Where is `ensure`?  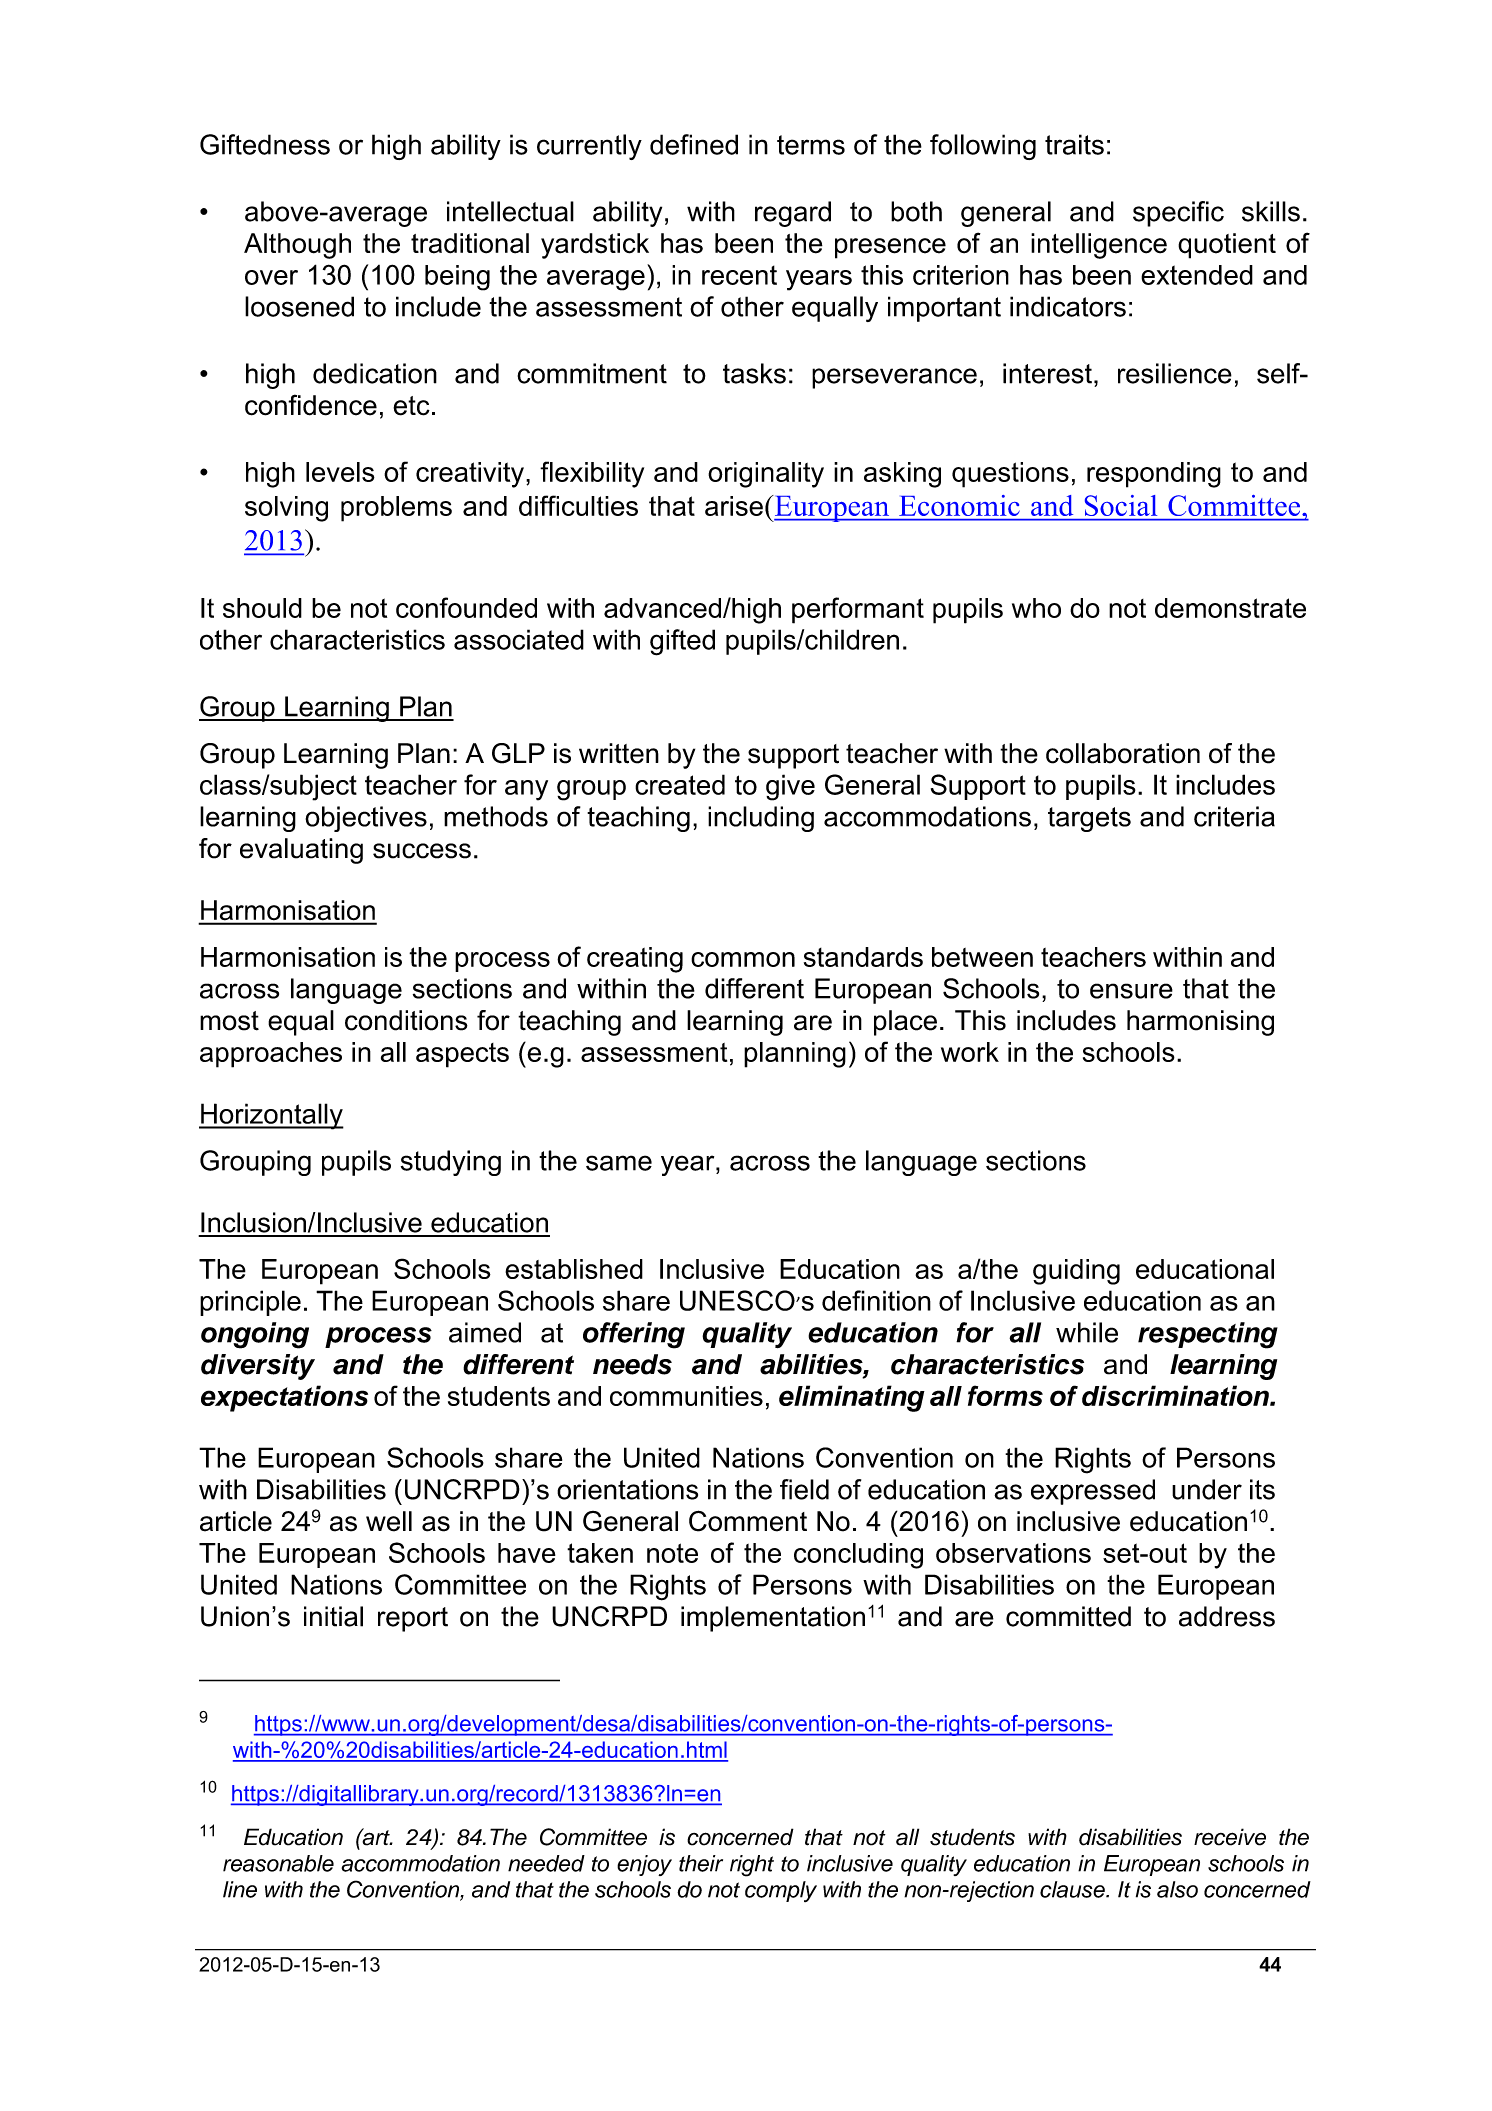
ensure is located at coordinates (1131, 991).
